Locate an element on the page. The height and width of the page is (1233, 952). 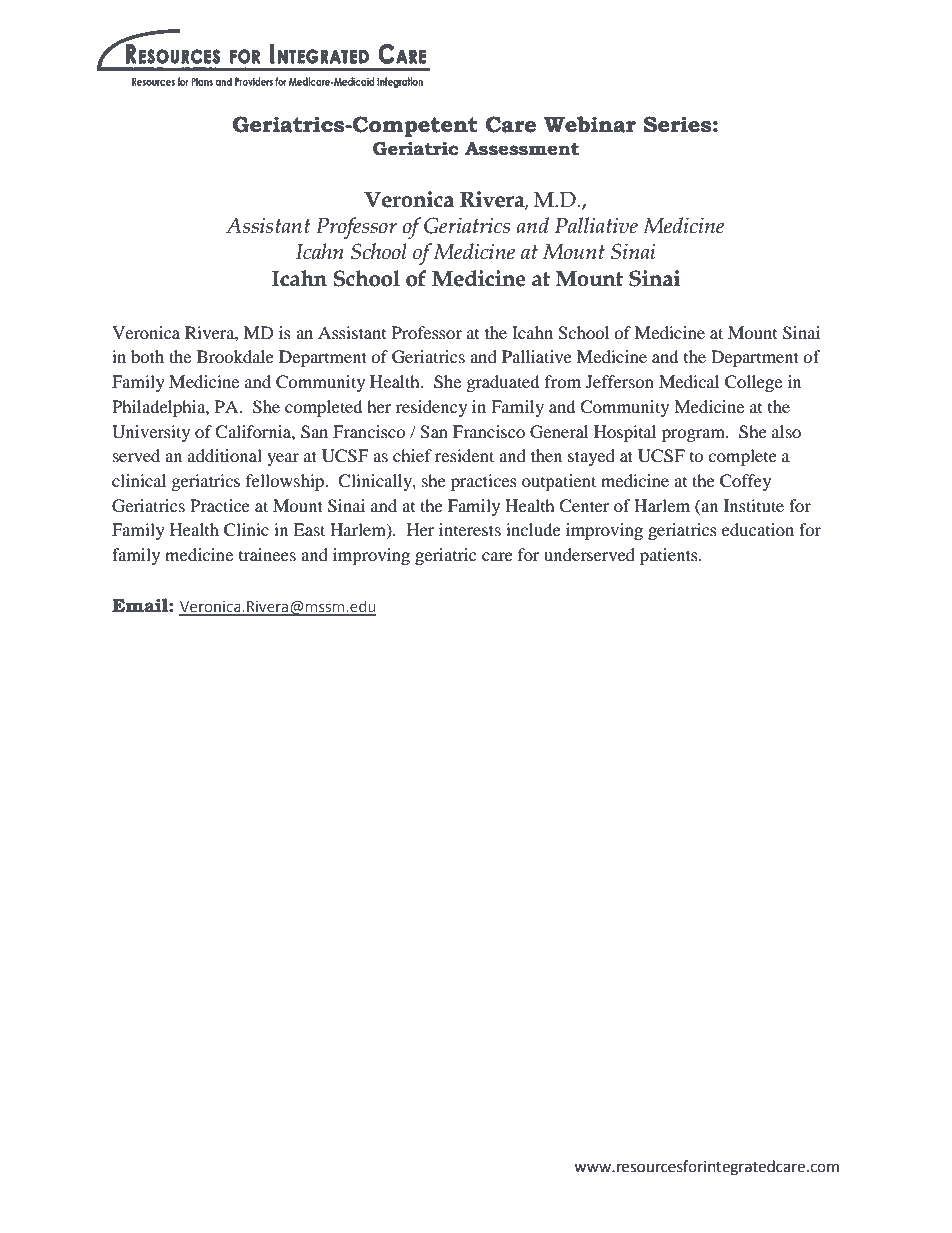
trainees is located at coordinates (267, 554).
